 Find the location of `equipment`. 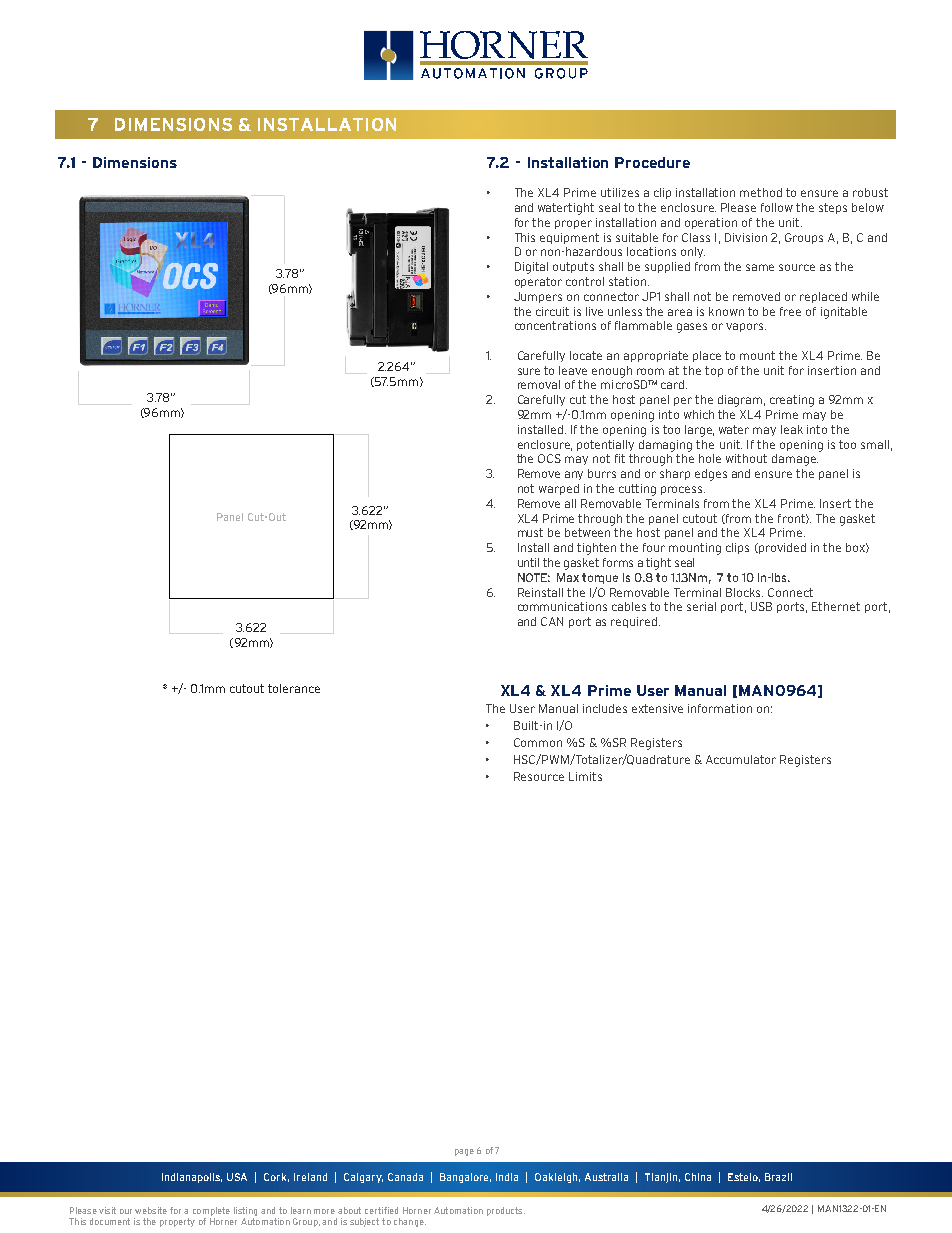

equipment is located at coordinates (569, 238).
